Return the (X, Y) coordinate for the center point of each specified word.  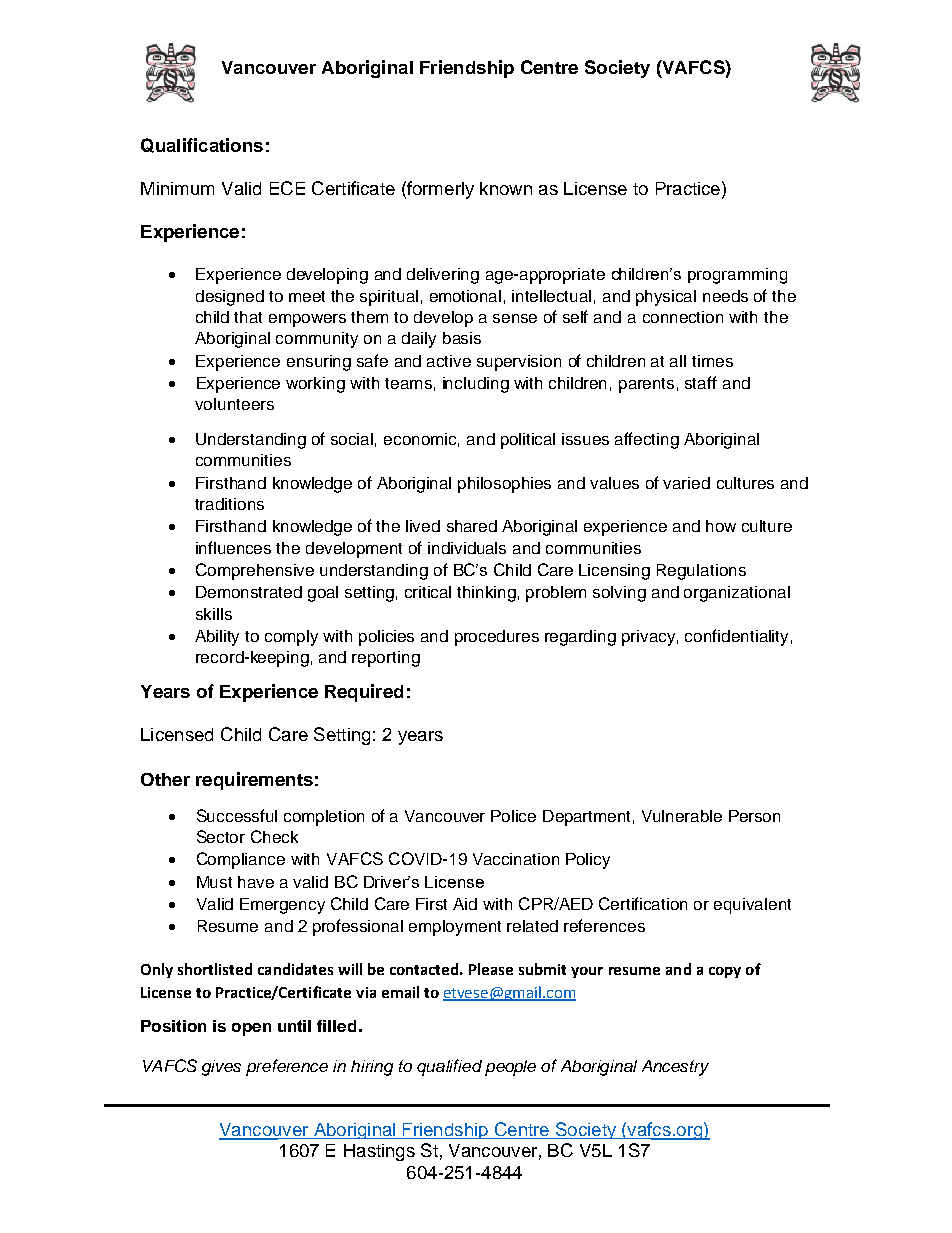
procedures (497, 638)
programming (737, 276)
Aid (465, 904)
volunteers (234, 404)
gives (221, 1068)
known (506, 188)
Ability (217, 638)
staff (701, 382)
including (476, 385)
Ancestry (675, 1068)
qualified (449, 1067)
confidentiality (736, 637)
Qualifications (202, 145)
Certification (643, 903)
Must (214, 882)
